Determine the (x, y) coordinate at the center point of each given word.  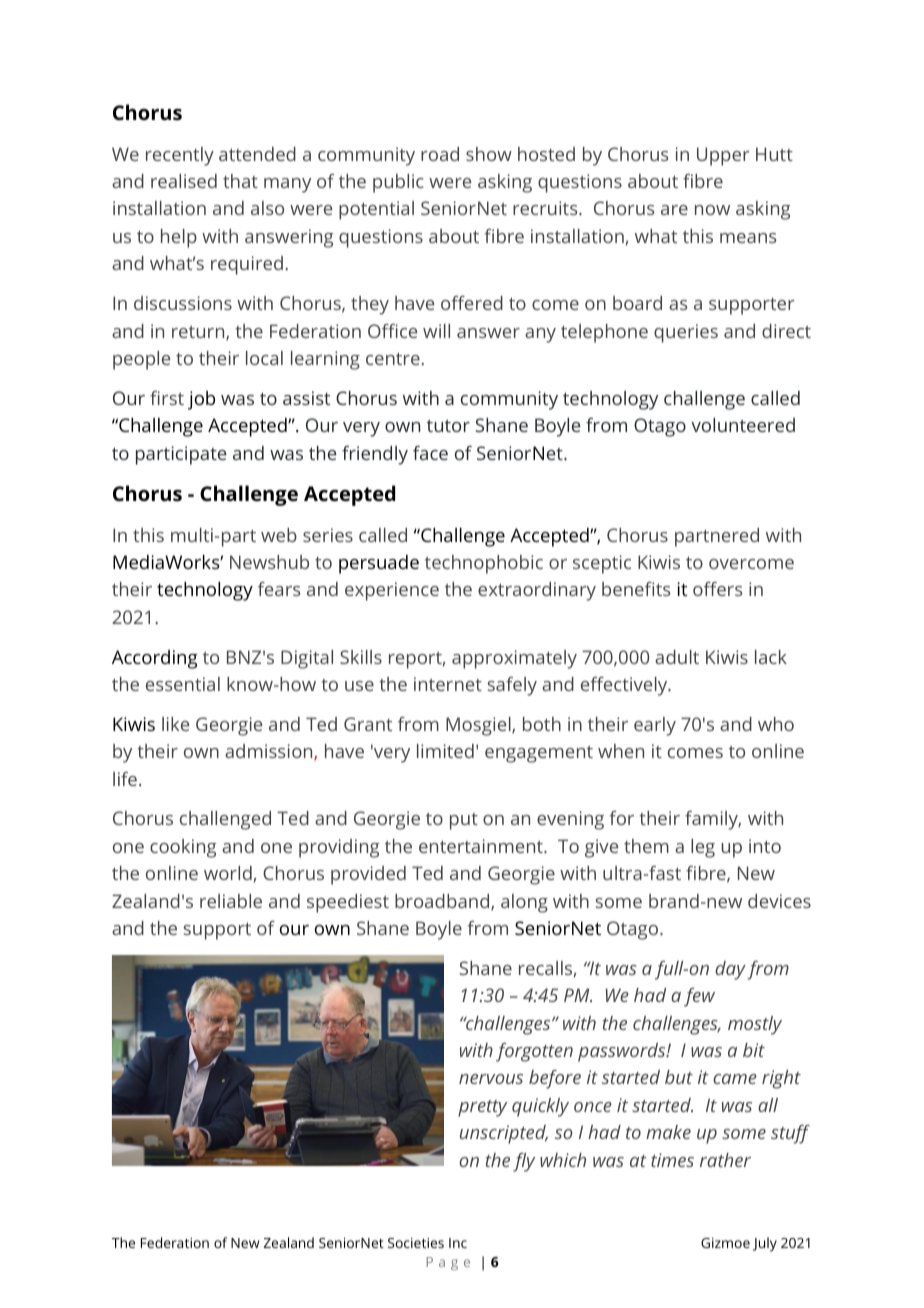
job (201, 400)
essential (183, 684)
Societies (416, 1243)
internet (448, 684)
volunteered (743, 425)
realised (184, 181)
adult (677, 657)
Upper (723, 156)
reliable (231, 901)
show (489, 154)
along (524, 903)
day (730, 970)
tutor (448, 426)
